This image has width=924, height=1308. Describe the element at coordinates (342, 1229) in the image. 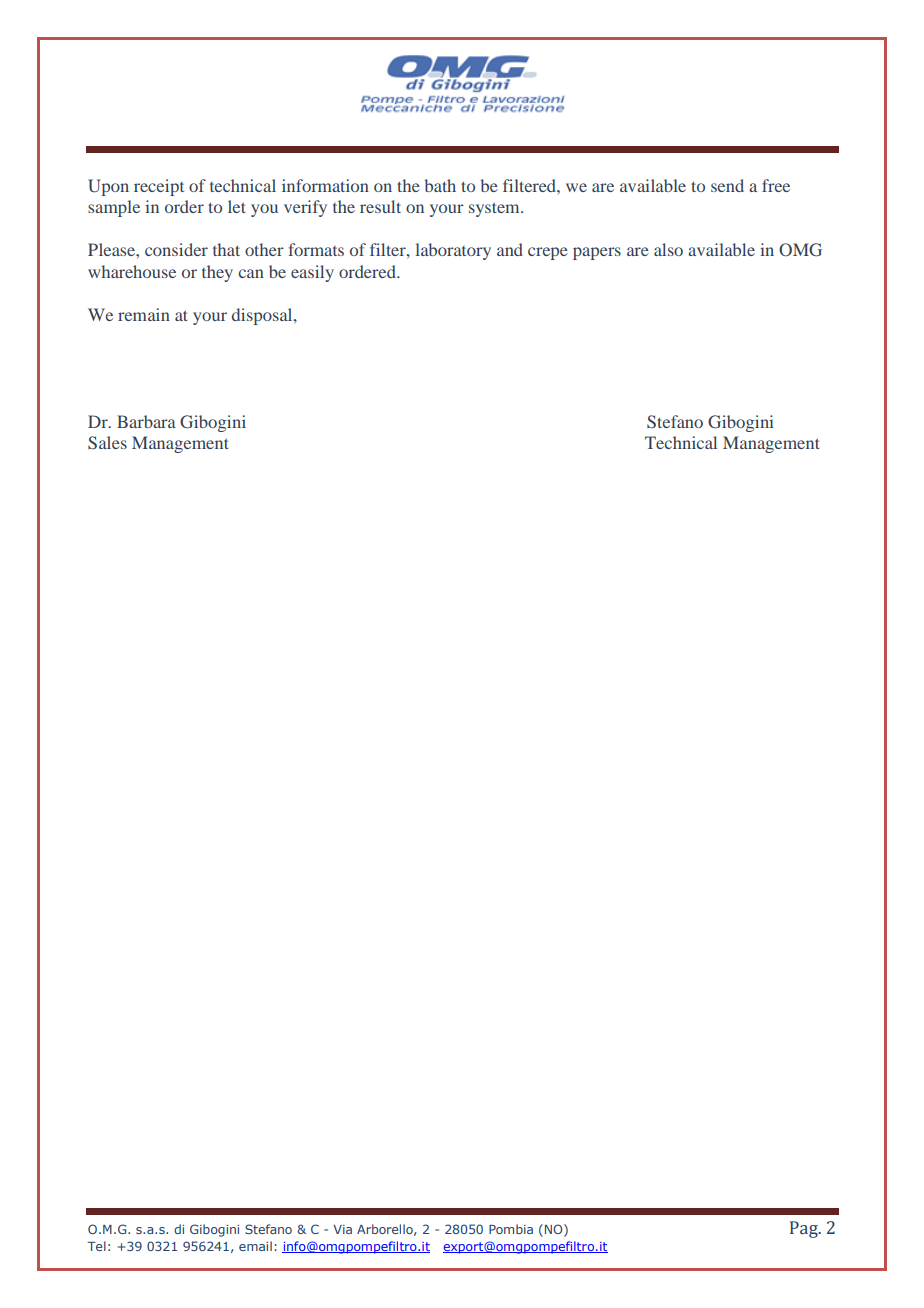

I see `Via` at that location.
